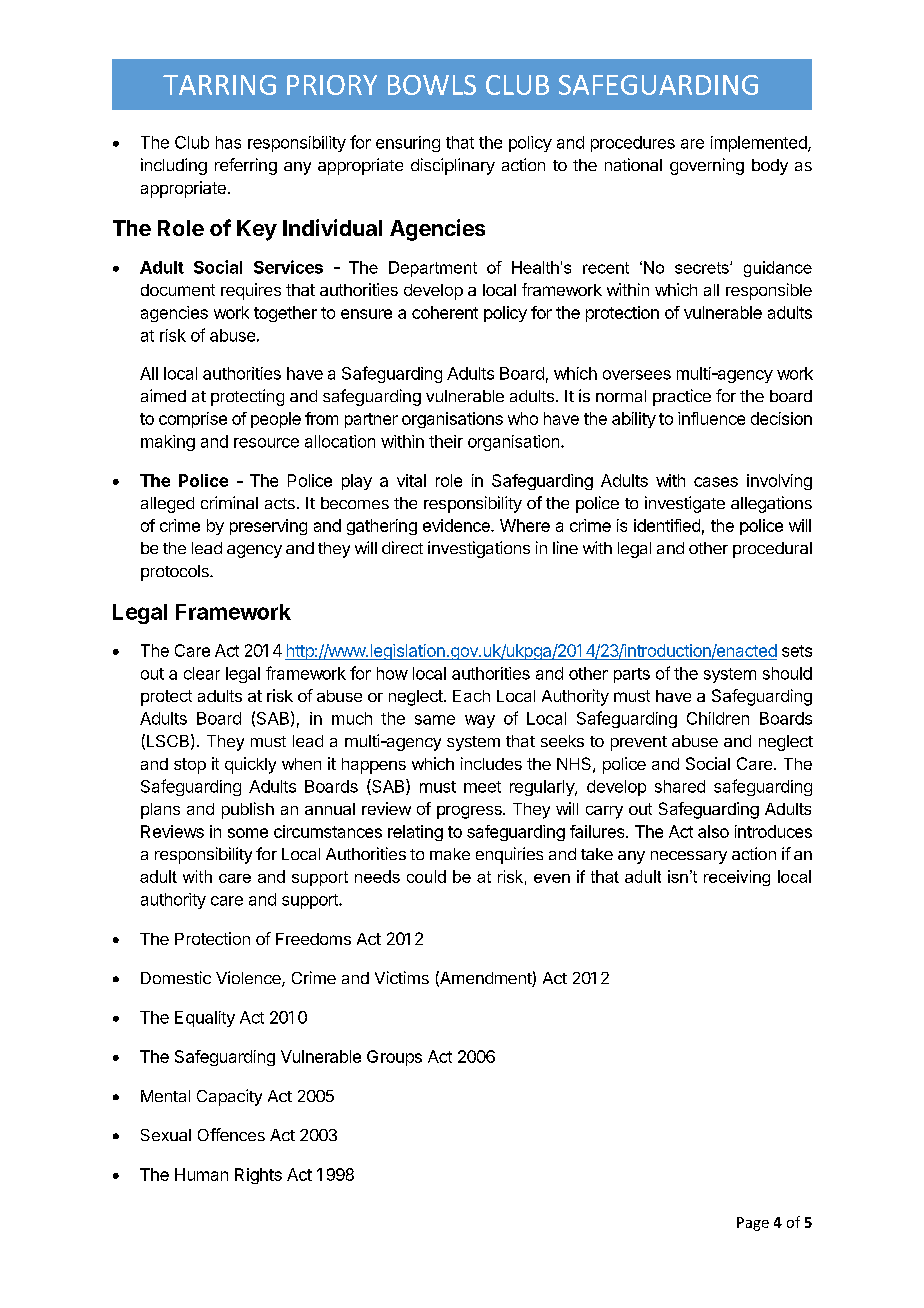  Describe the element at coordinates (258, 1176) in the image. I see `Rights` at that location.
